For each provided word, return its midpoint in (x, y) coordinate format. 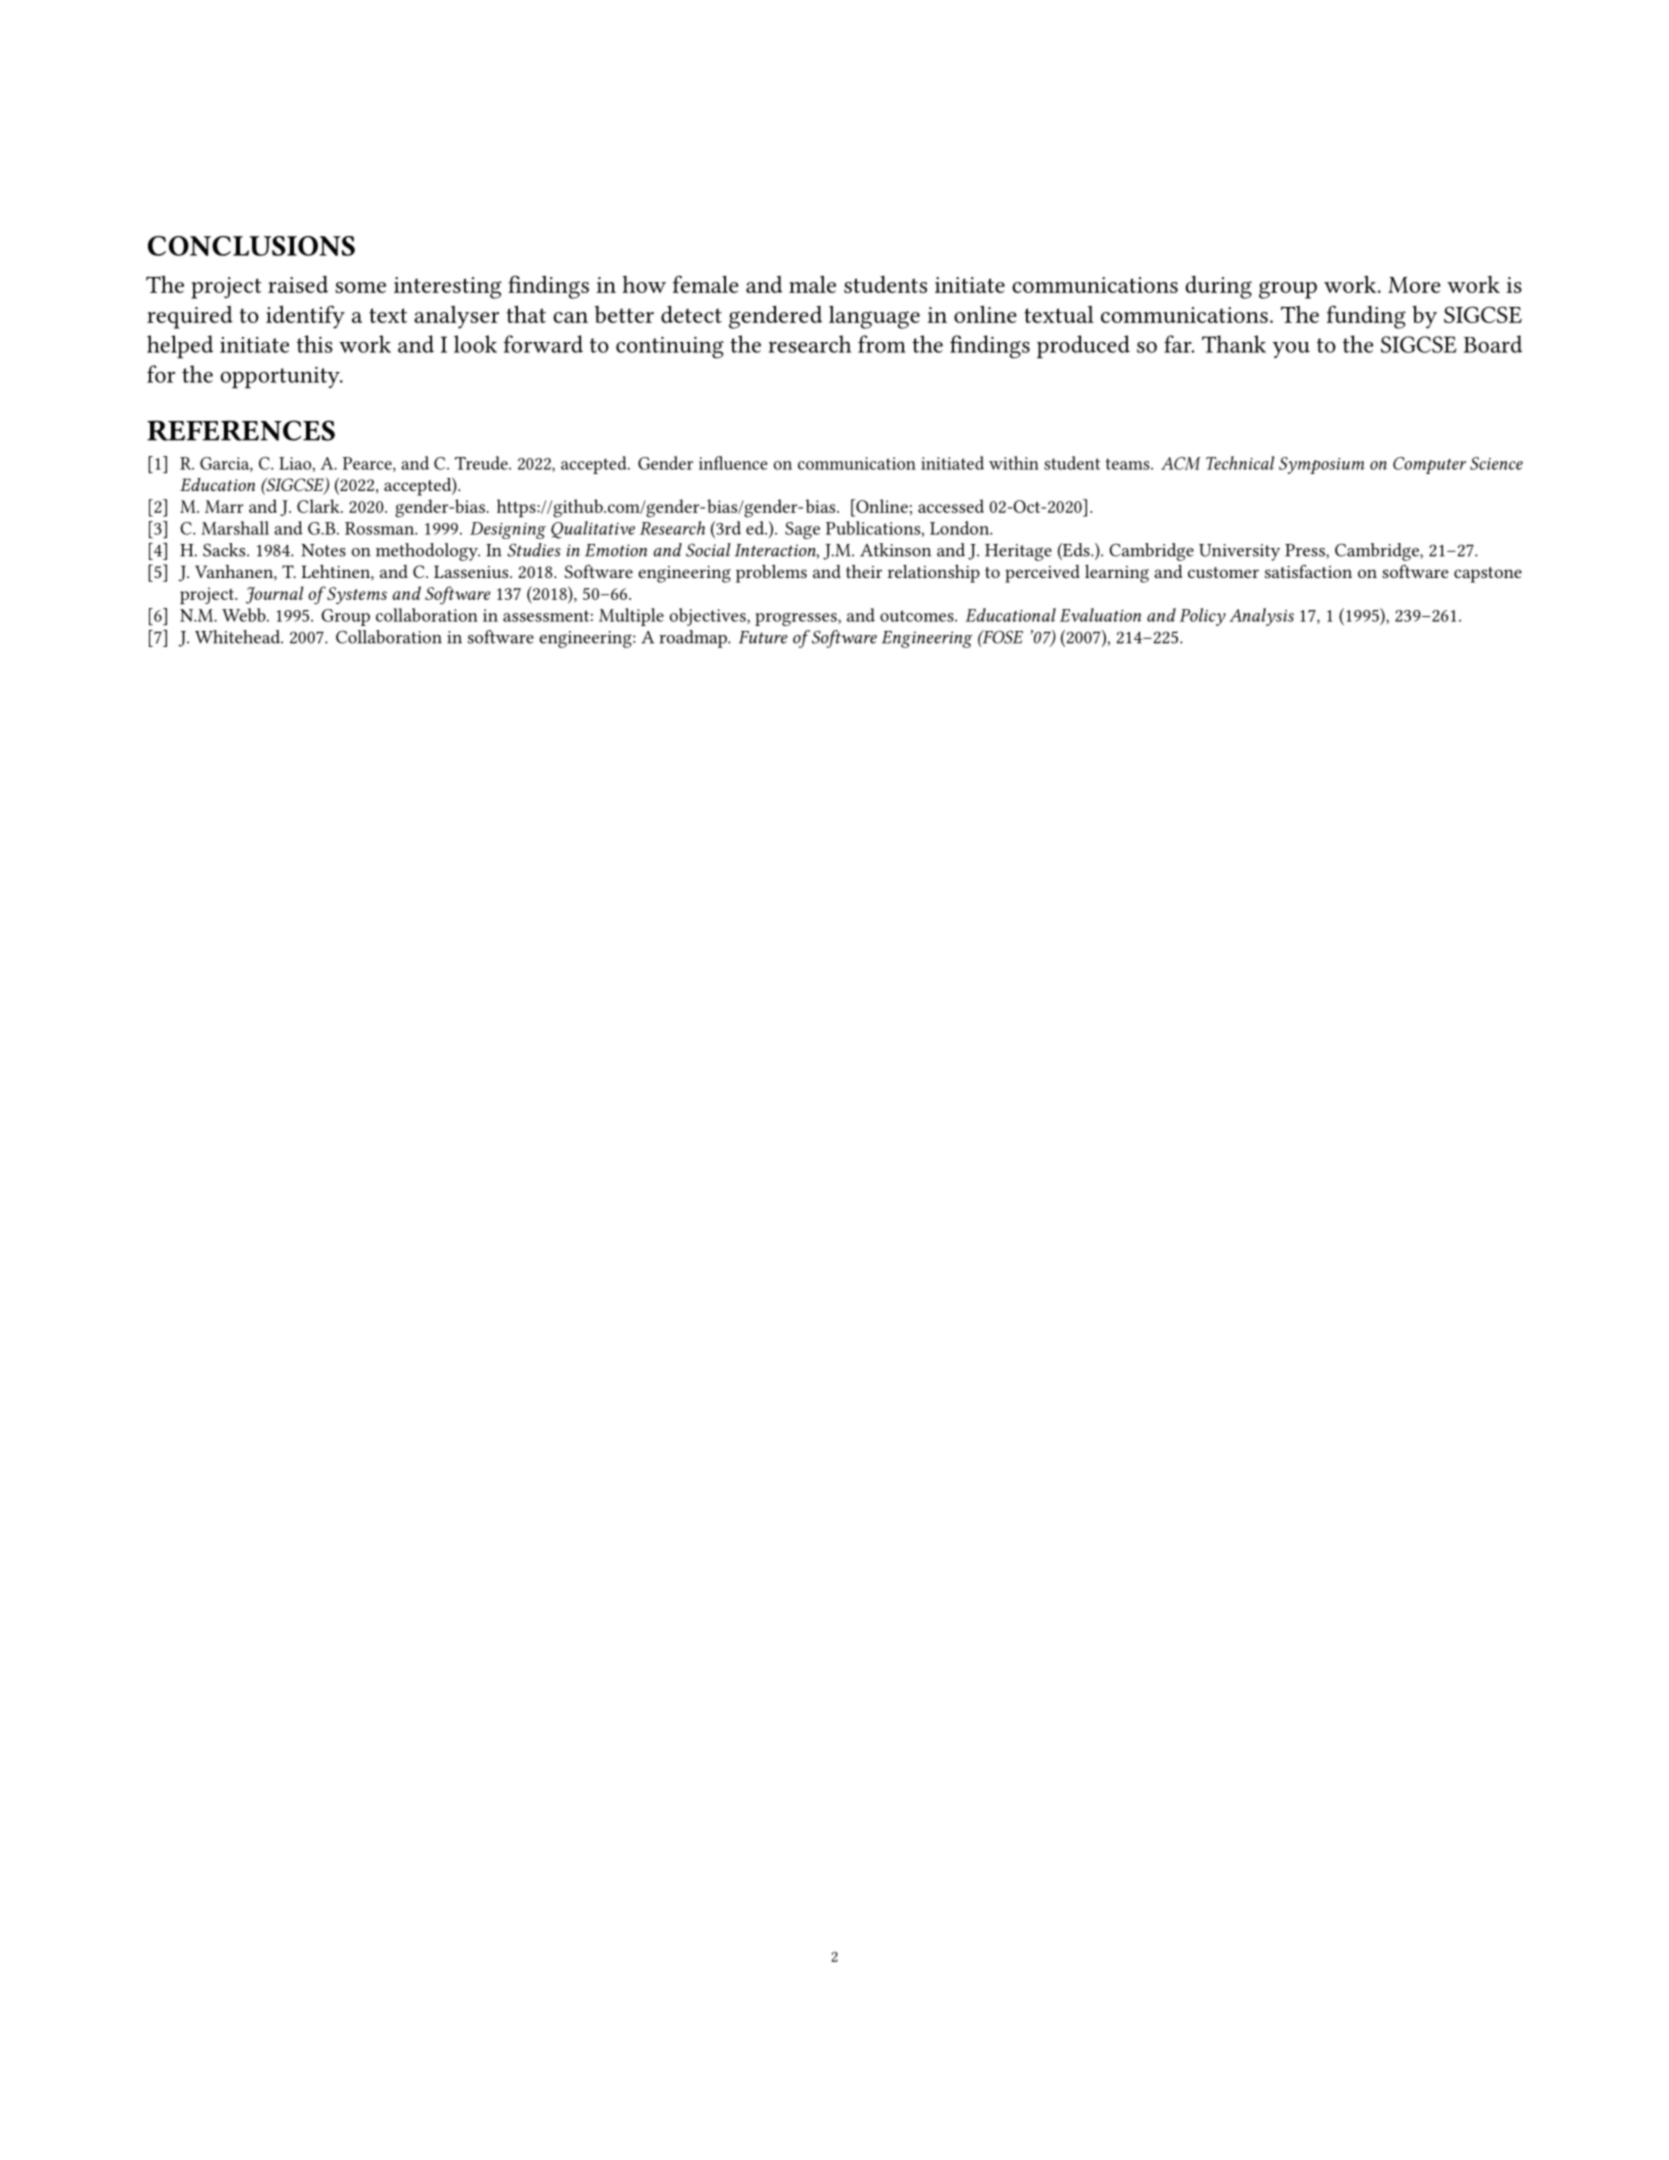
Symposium (1321, 465)
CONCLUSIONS (251, 246)
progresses (797, 619)
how (644, 284)
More (1414, 285)
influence (733, 463)
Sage (802, 530)
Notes (323, 550)
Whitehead (238, 637)
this (315, 344)
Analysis (1261, 617)
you (1291, 350)
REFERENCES (241, 430)
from (882, 344)
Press (1306, 551)
